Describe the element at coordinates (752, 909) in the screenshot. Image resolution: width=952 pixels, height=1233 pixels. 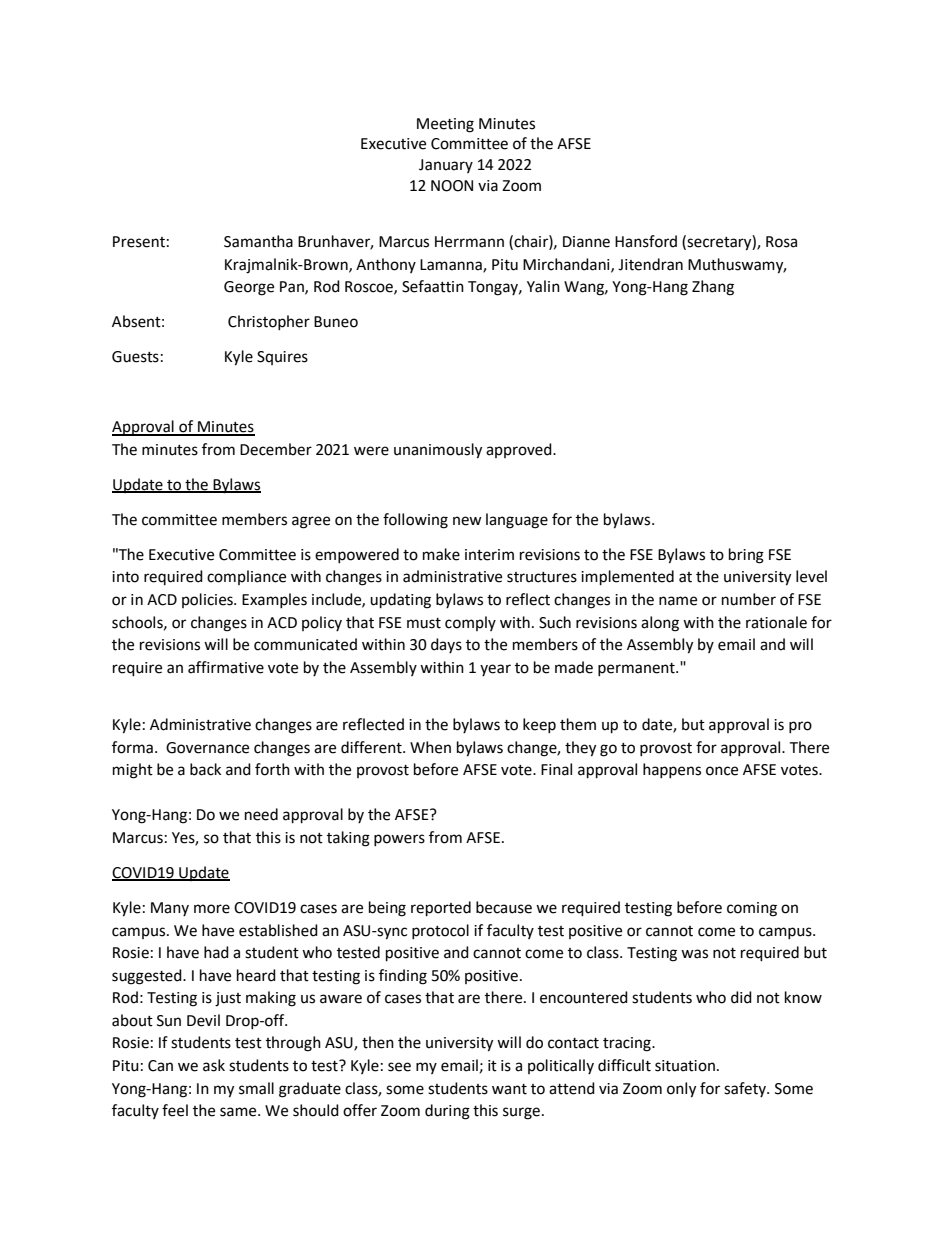
I see `coming` at that location.
